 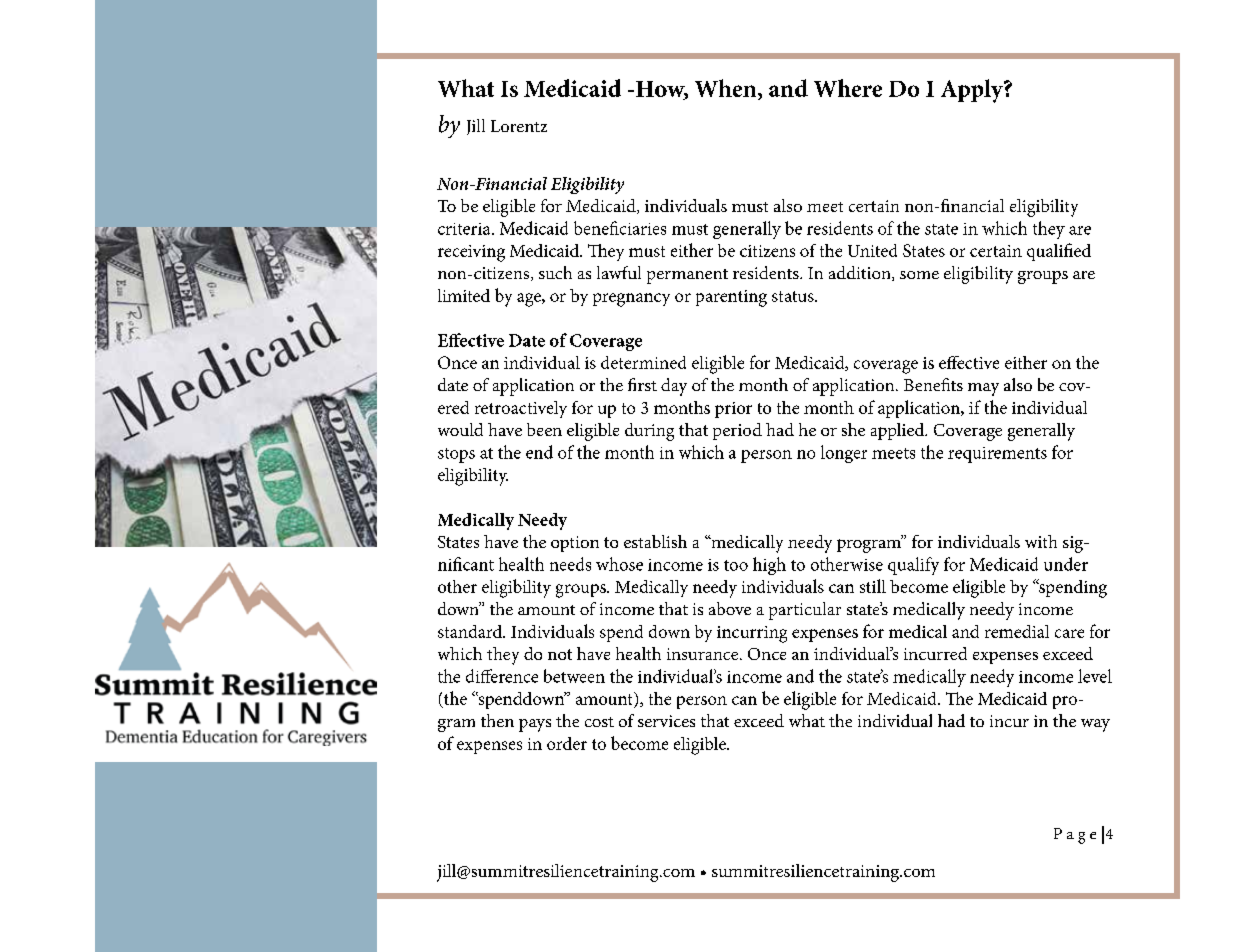 I want to click on needs, so click(x=570, y=564).
